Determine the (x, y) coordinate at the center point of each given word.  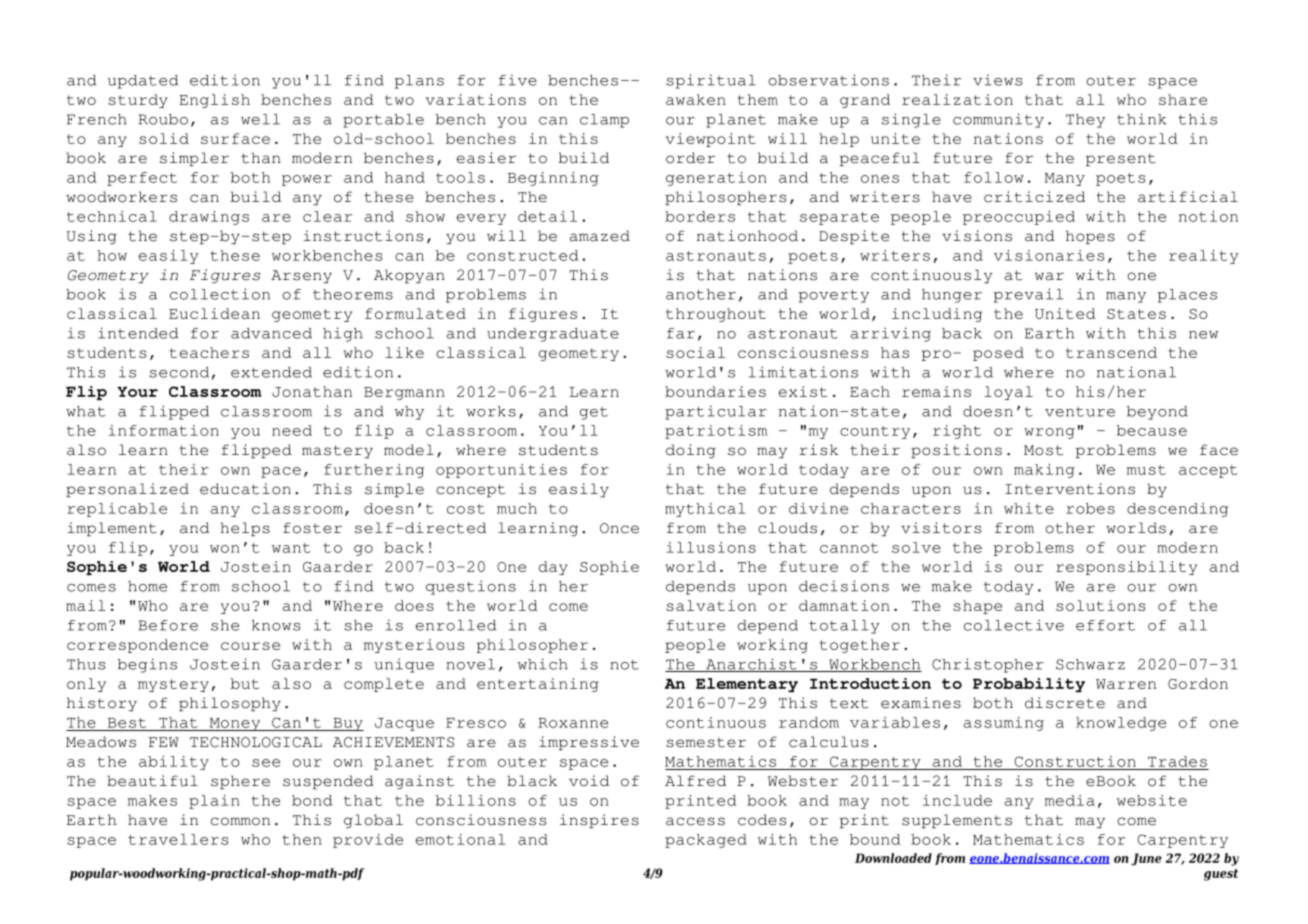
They (1085, 121)
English (214, 101)
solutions (1100, 605)
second (179, 372)
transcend (1111, 352)
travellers (178, 839)
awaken (696, 99)
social (695, 352)
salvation (711, 605)
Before (168, 625)
